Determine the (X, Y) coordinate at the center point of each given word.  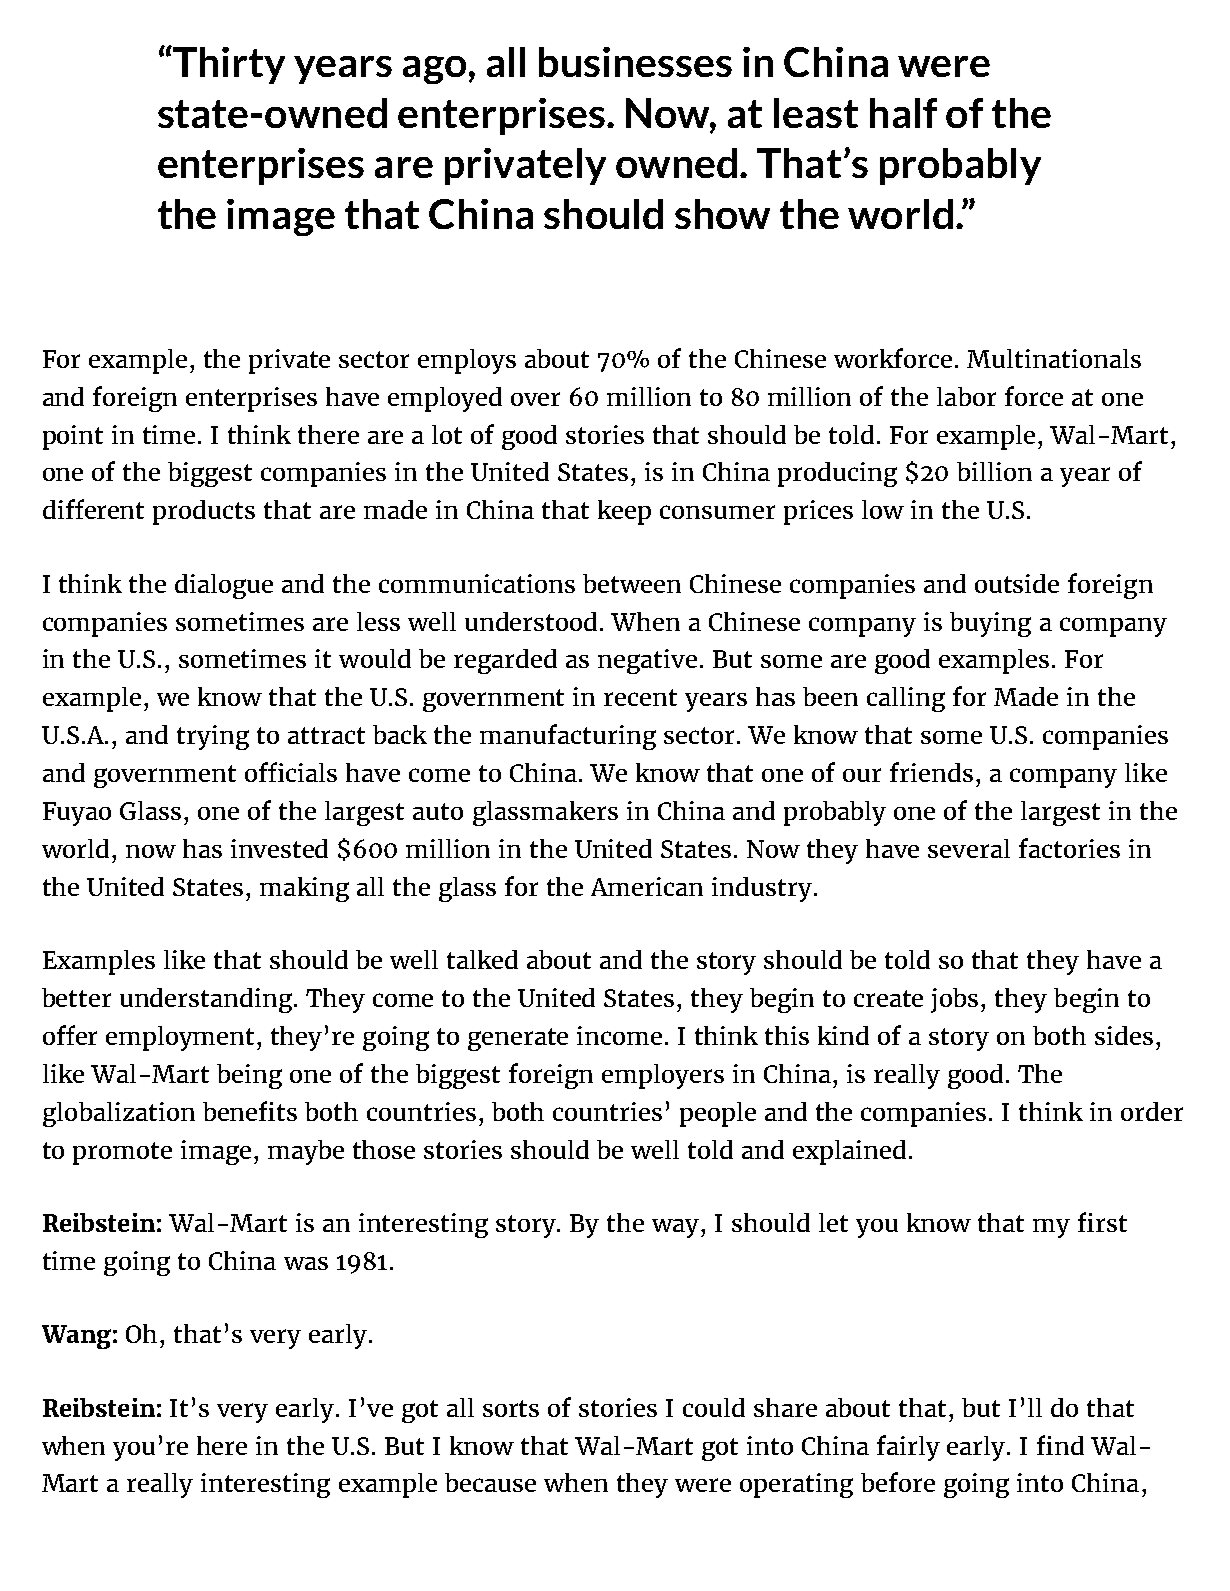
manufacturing (568, 737)
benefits (250, 1111)
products (204, 512)
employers (663, 1076)
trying (213, 737)
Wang (76, 1337)
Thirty (228, 65)
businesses (635, 62)
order (1152, 1111)
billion (994, 471)
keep (624, 512)
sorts (511, 1408)
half (903, 113)
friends (931, 772)
